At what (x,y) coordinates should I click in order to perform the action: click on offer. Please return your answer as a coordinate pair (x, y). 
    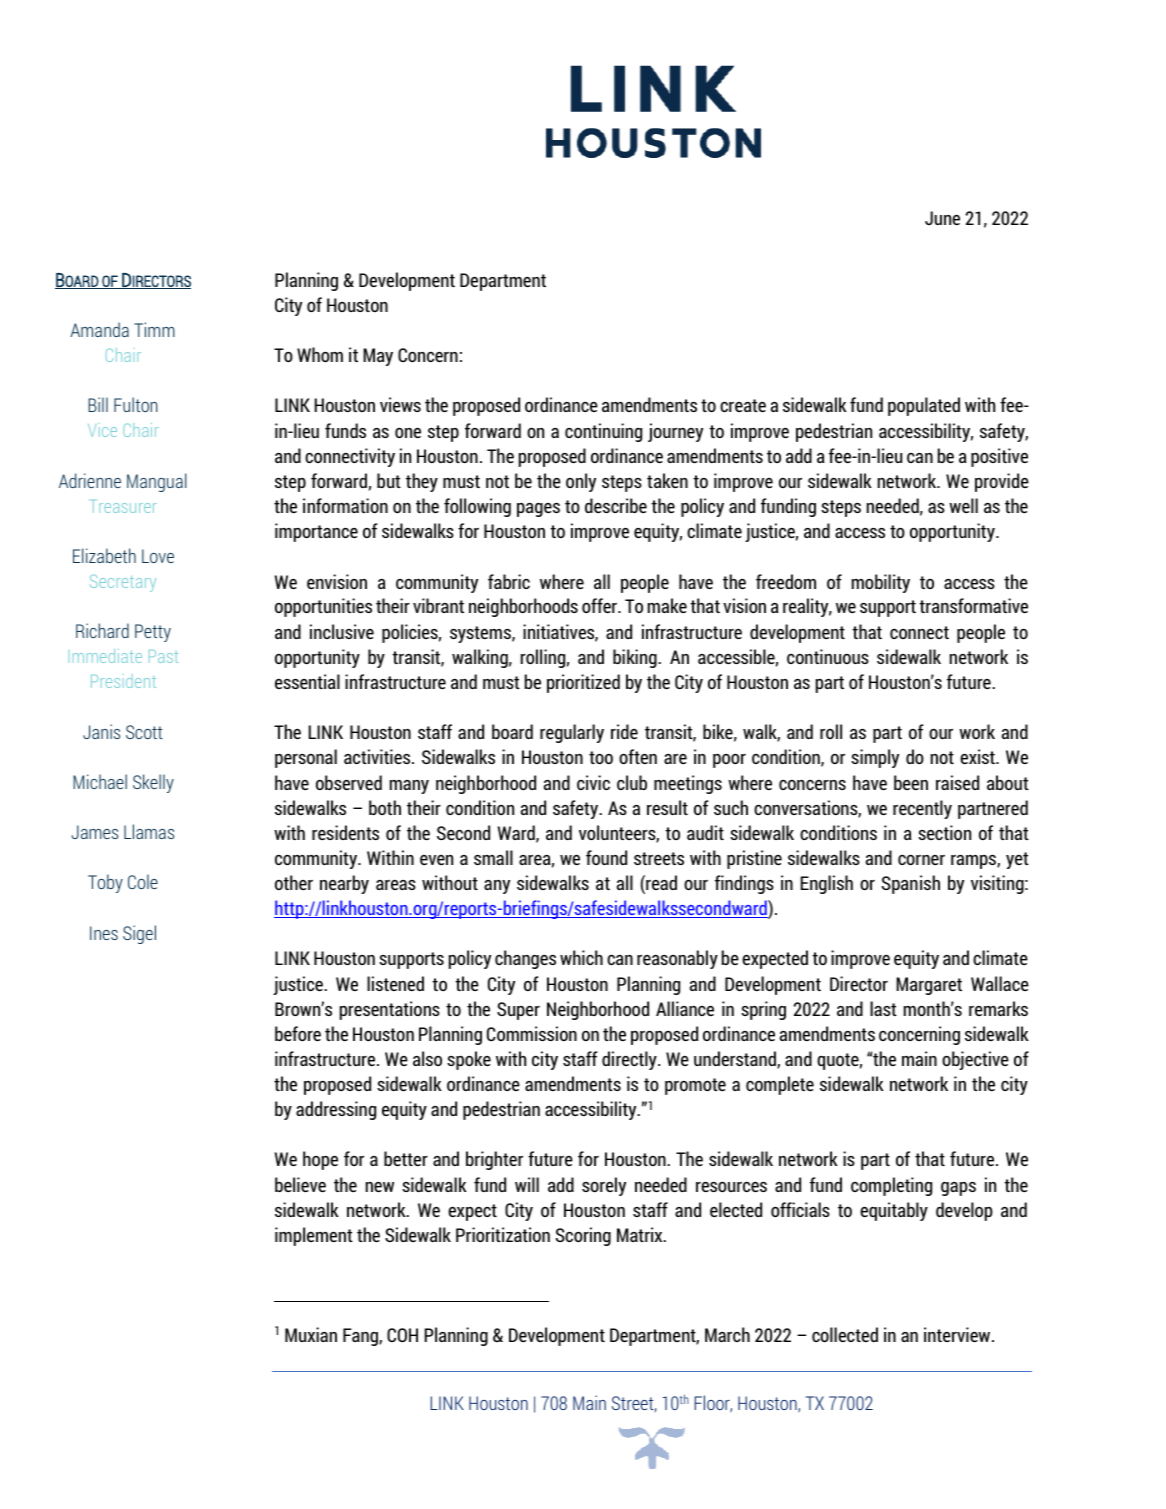
    Looking at the image, I should click on (600, 605).
